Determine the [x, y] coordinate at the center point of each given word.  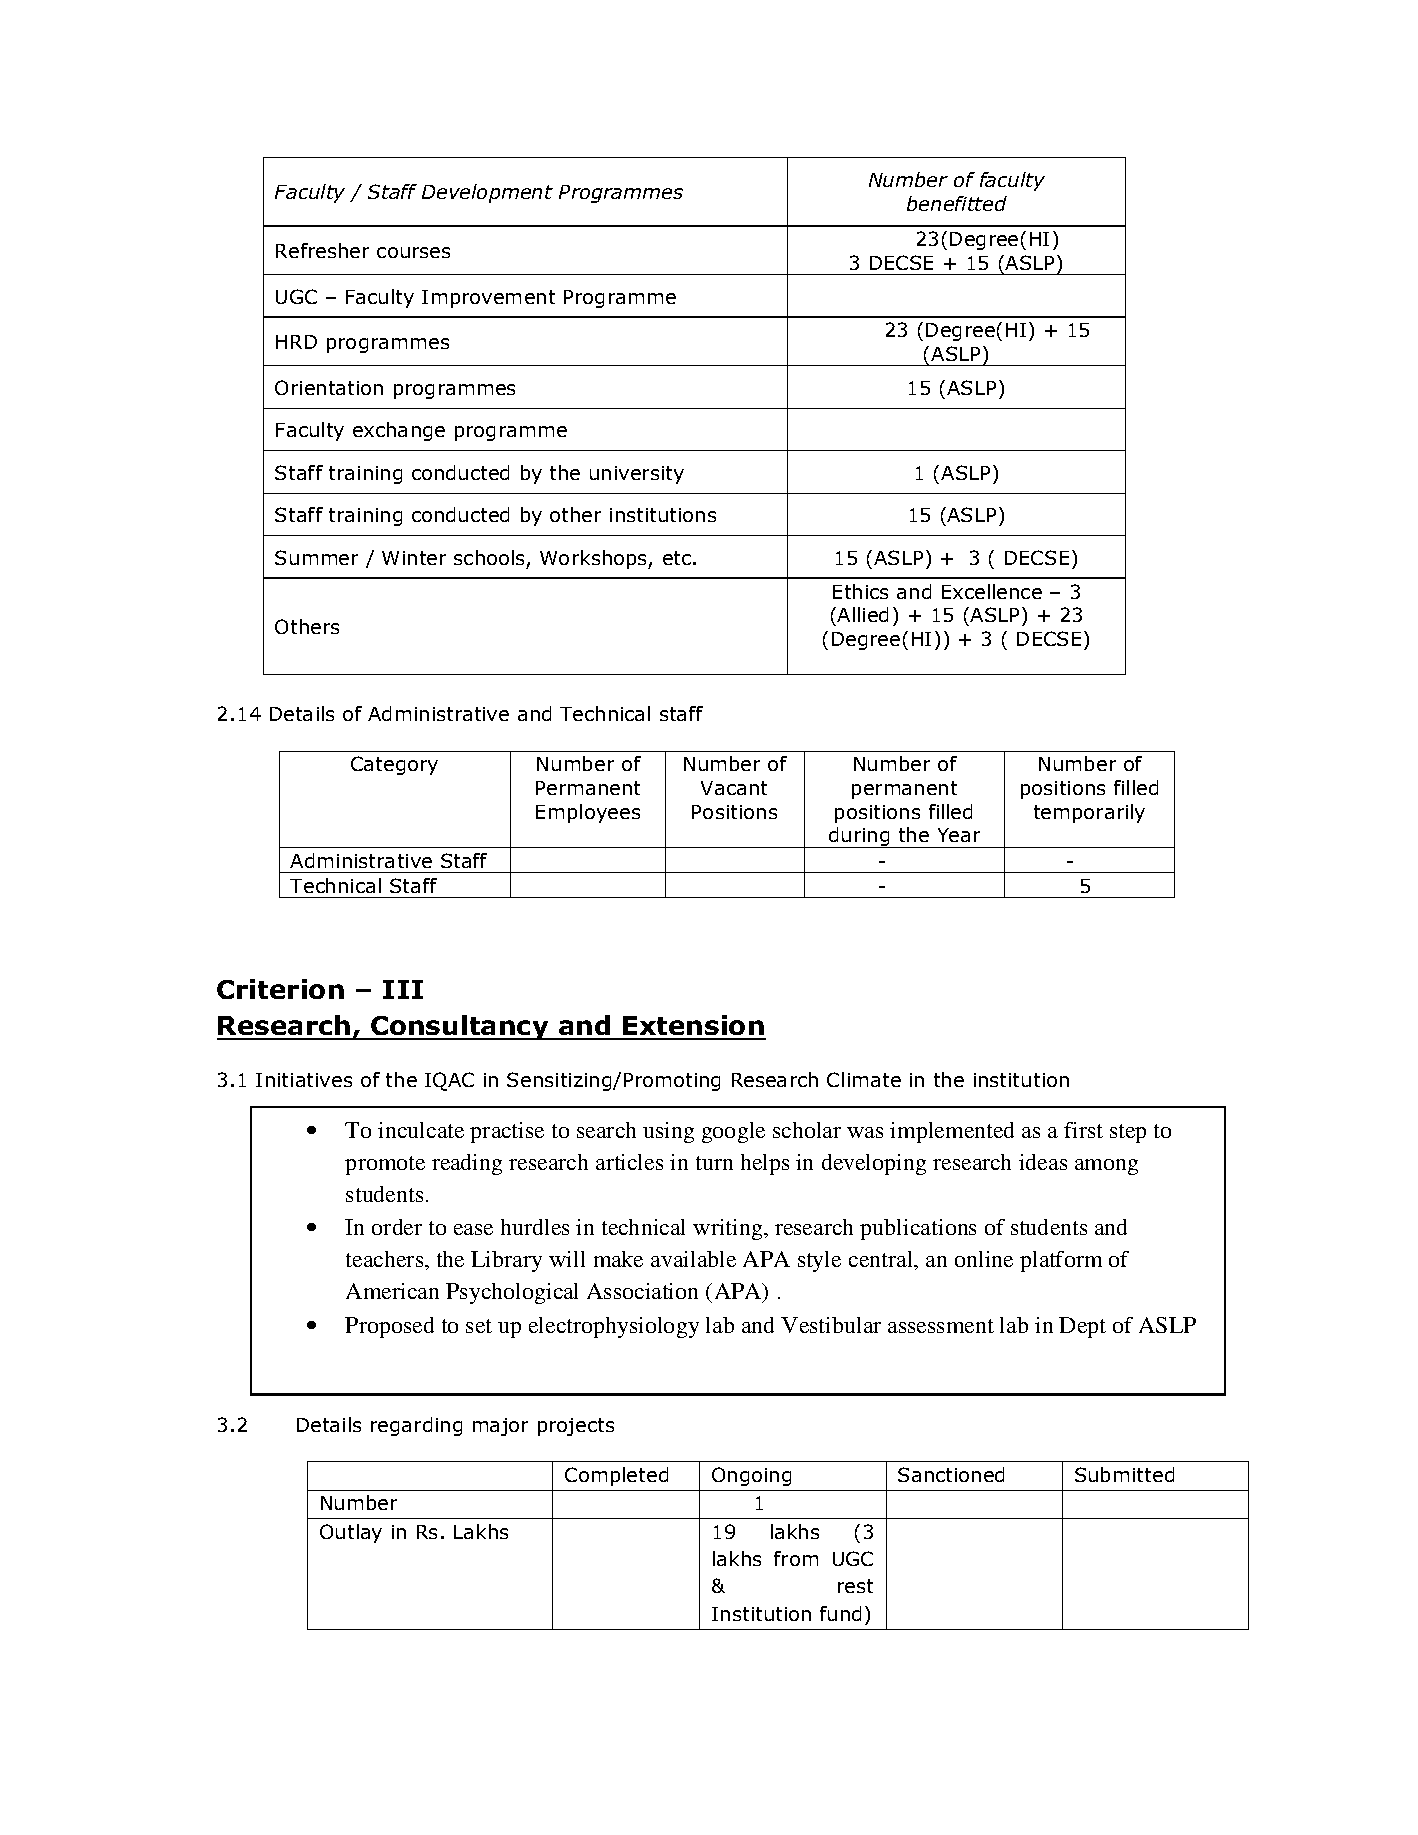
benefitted [957, 203]
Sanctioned [951, 1474]
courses [413, 252]
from [796, 1558]
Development [487, 193]
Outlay [351, 1533]
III [403, 989]
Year [959, 835]
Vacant [734, 788]
